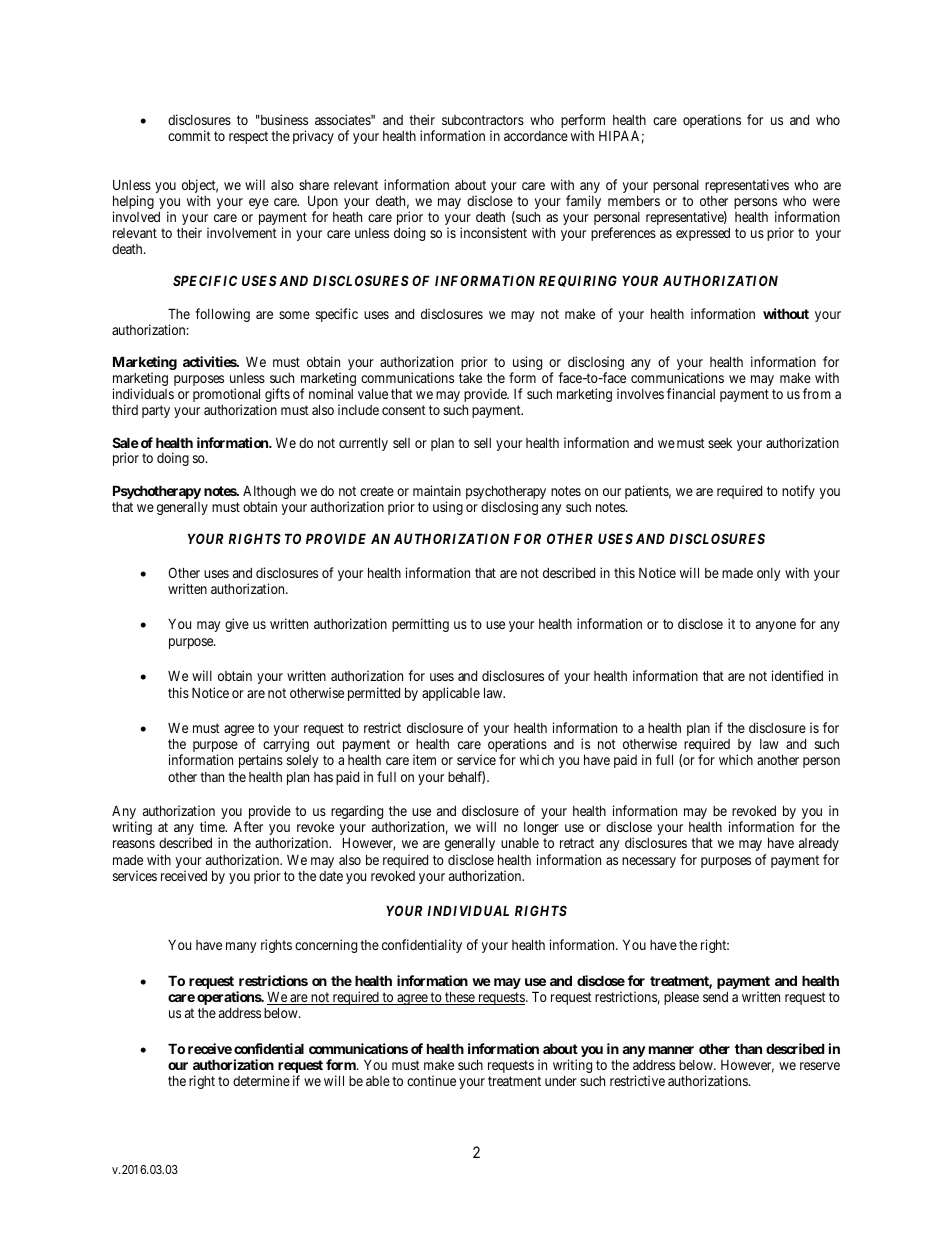 The height and width of the page is (1233, 952). I want to click on time, so click(213, 826).
